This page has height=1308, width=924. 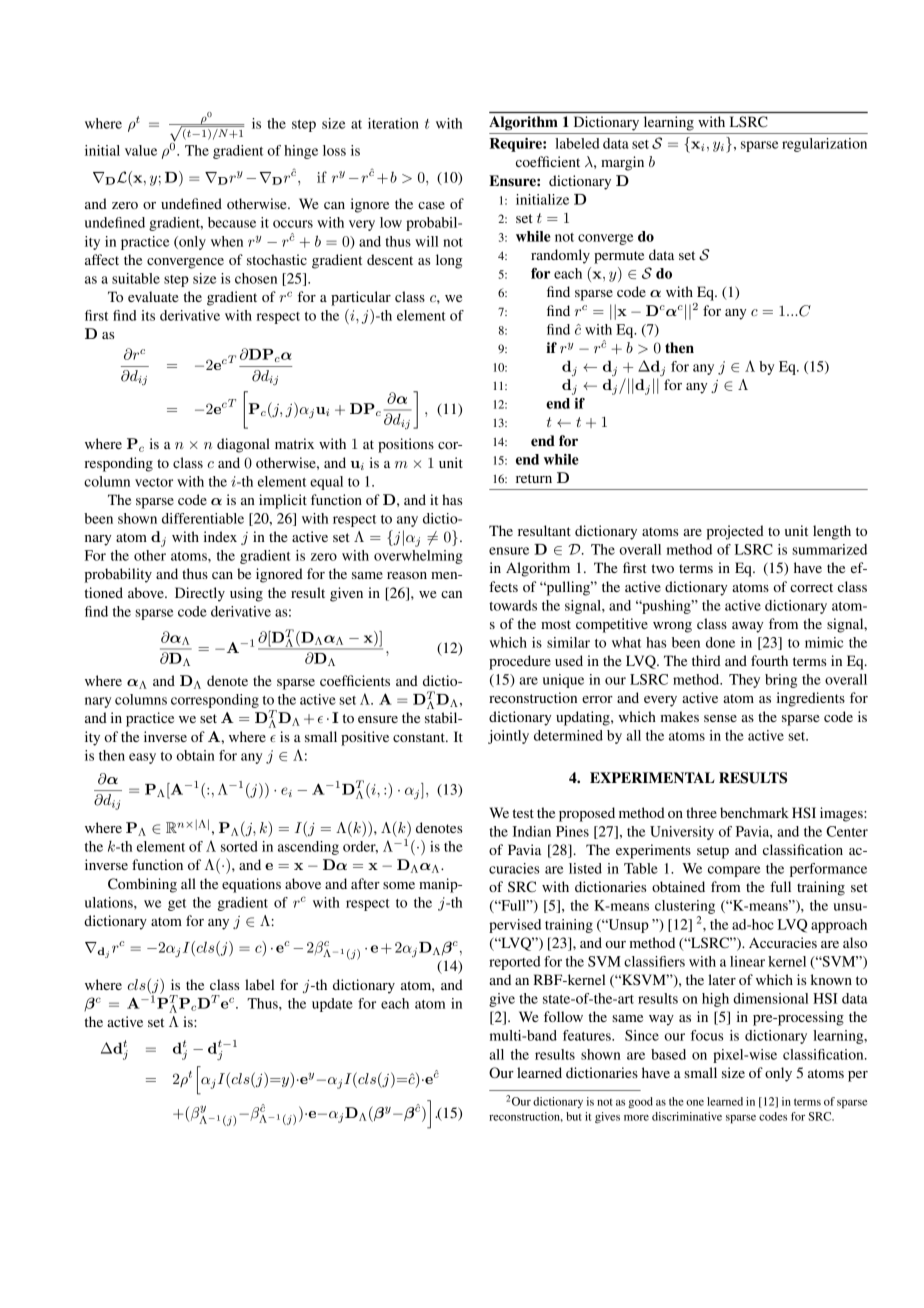 What do you see at coordinates (141, 150) in the page?
I see `value` at bounding box center [141, 150].
